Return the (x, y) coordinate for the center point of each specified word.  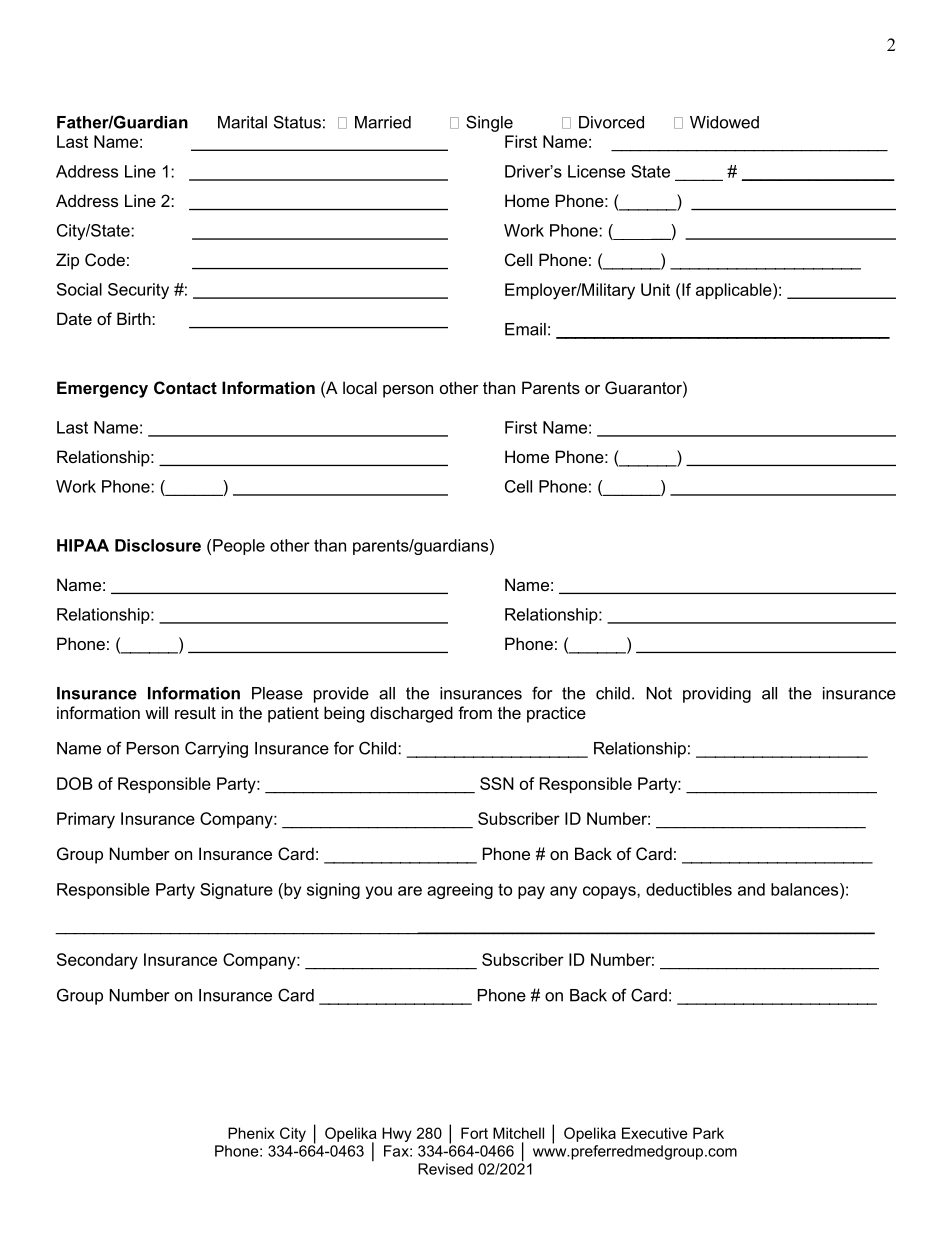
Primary (86, 820)
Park (708, 1133)
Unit (655, 289)
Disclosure (158, 545)
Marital (242, 122)
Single (489, 123)
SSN (497, 783)
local (360, 387)
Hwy (397, 1134)
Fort (474, 1133)
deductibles (689, 889)
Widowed (724, 122)
